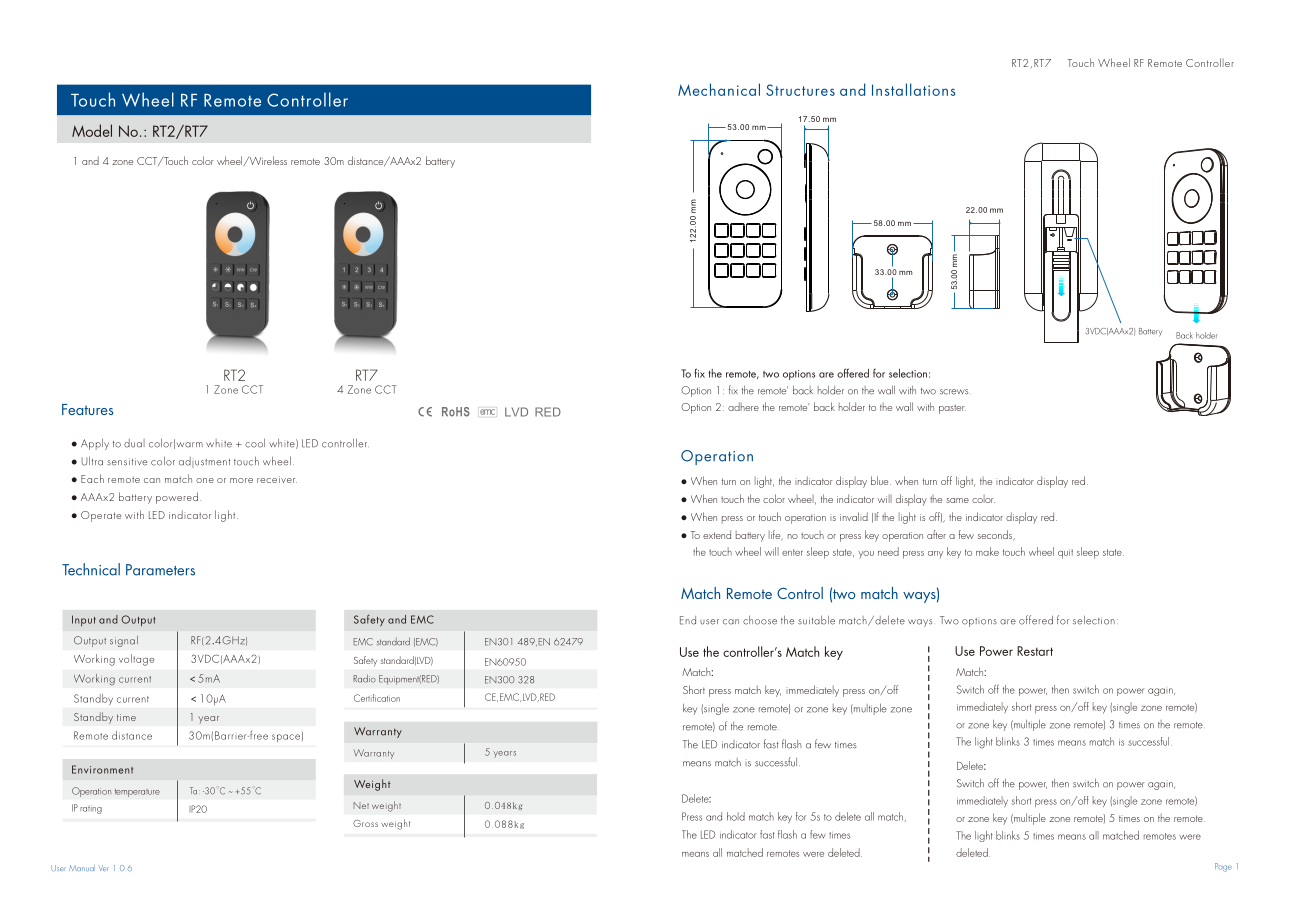 The width and height of the screenshot is (1296, 924). What do you see at coordinates (241, 480) in the screenshot?
I see `more` at bounding box center [241, 480].
